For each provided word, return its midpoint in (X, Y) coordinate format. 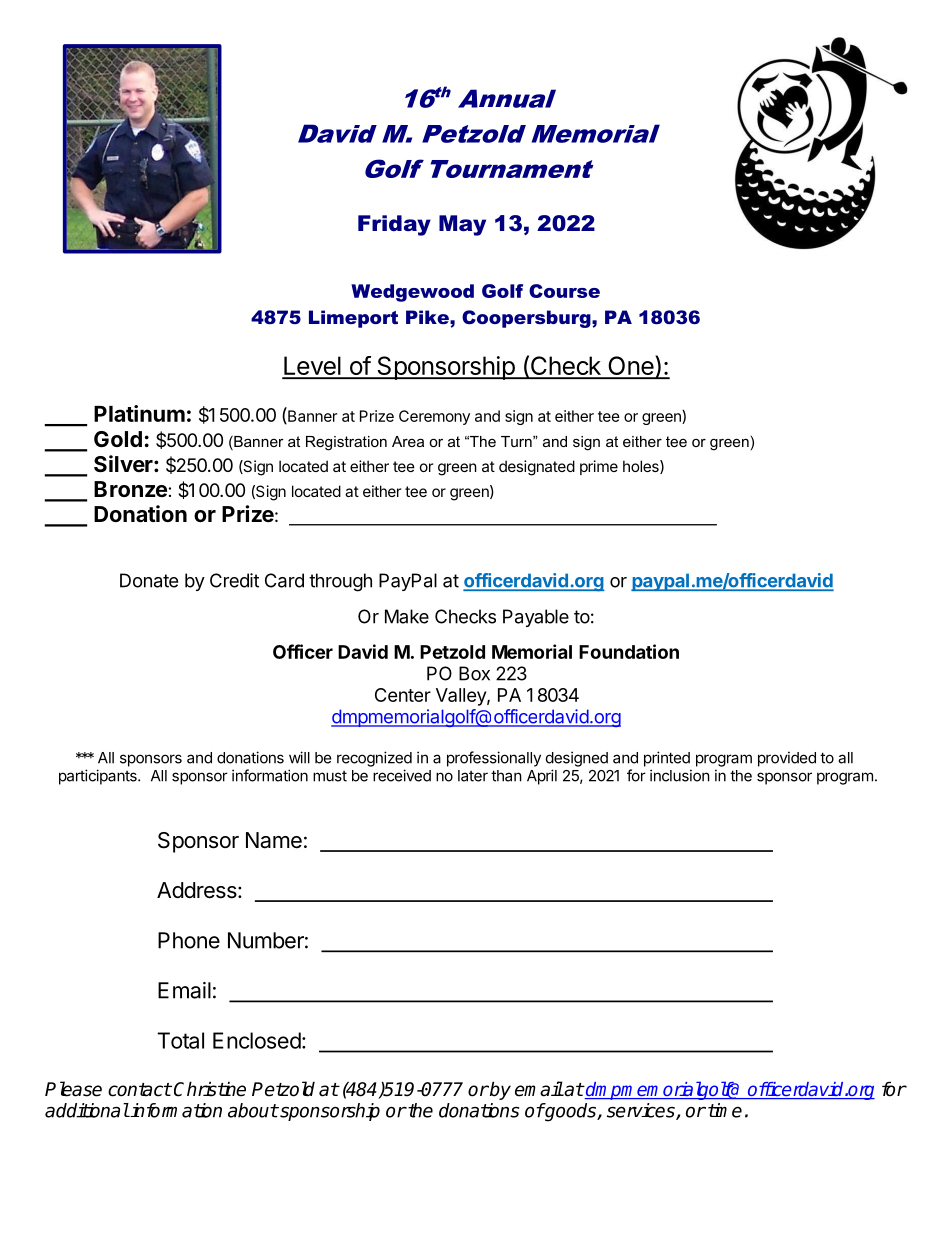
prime (599, 467)
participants (99, 777)
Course (564, 291)
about (253, 1110)
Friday (394, 225)
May (462, 225)
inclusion (680, 775)
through (340, 582)
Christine (210, 1089)
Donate (149, 580)
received (402, 775)
